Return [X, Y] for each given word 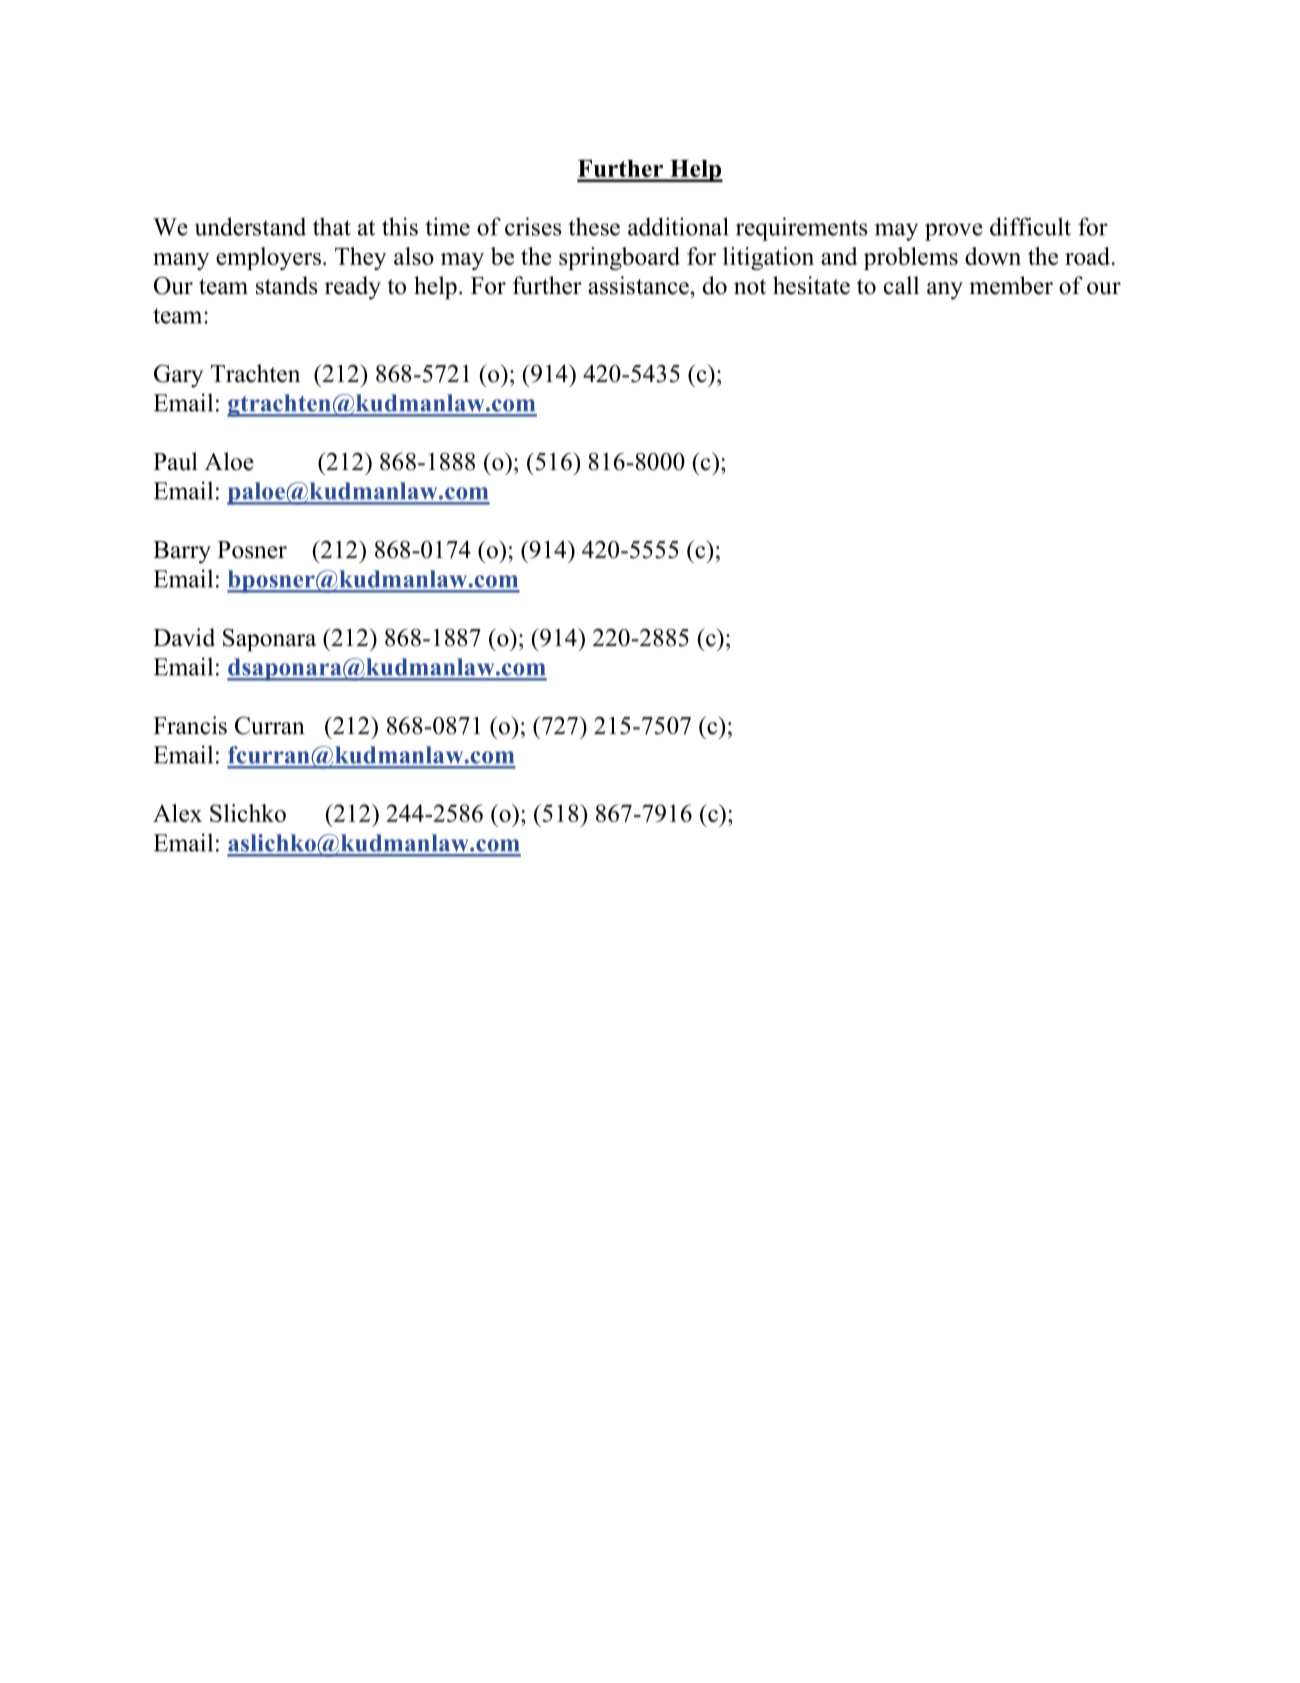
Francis [190, 725]
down [993, 256]
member [1011, 285]
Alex [177, 813]
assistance [639, 285]
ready [353, 288]
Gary [178, 376]
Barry [182, 552]
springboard [619, 258]
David [184, 637]
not [750, 287]
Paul [175, 461]
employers [268, 258]
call [901, 285]
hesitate [811, 285]
